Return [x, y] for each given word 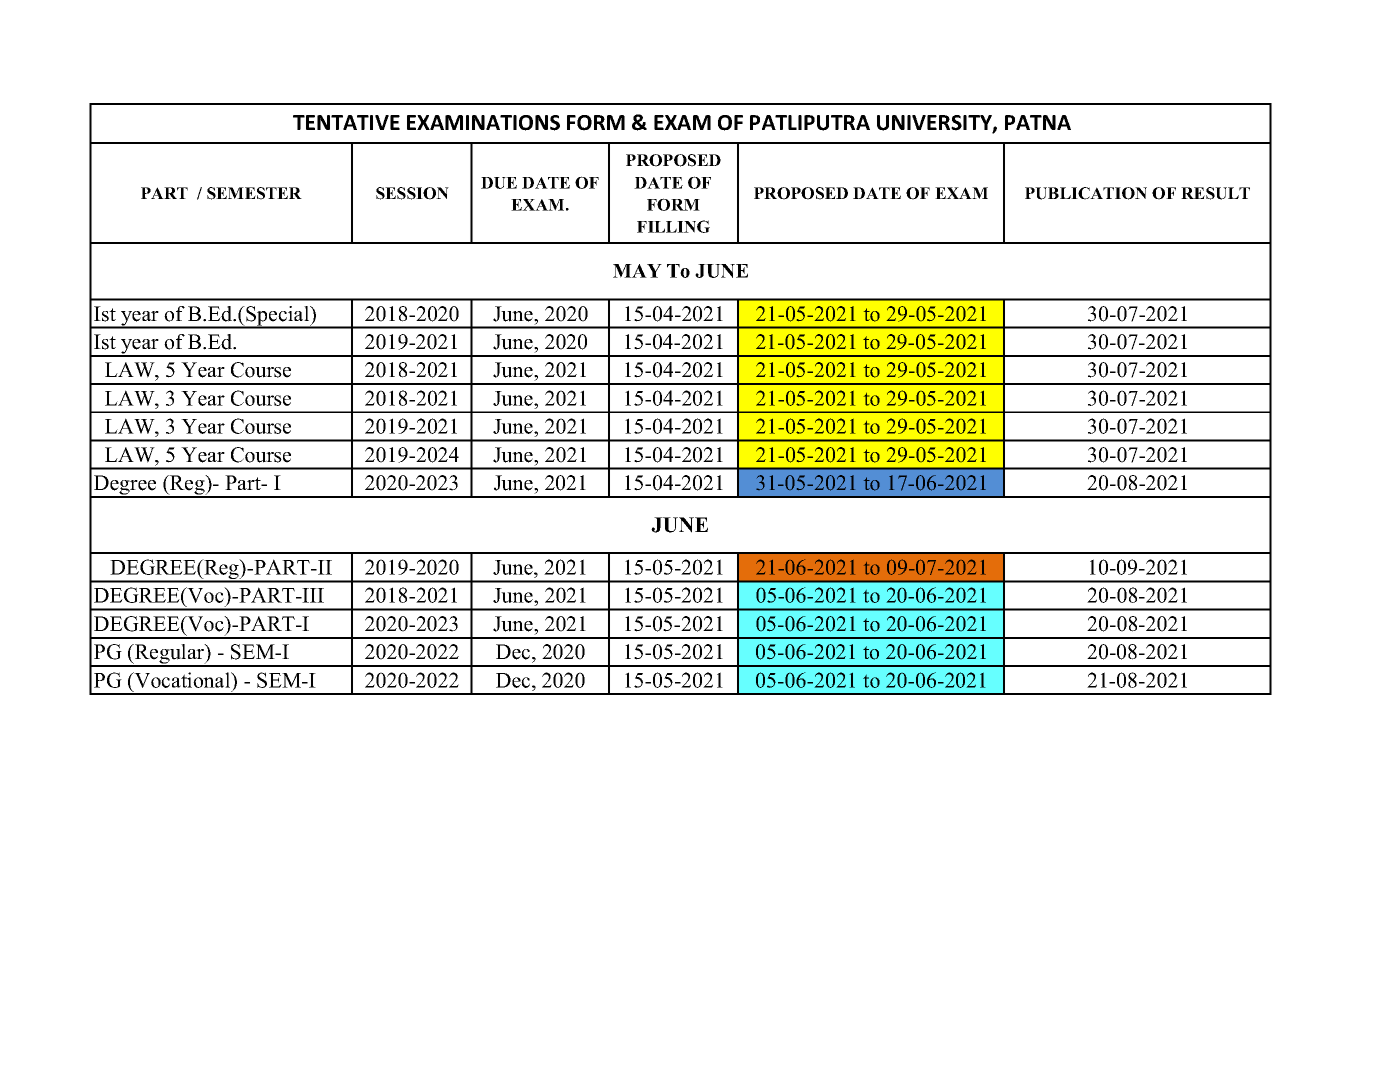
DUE [499, 183]
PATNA [1038, 122]
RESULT [1215, 193]
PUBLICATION [1086, 193]
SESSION [412, 193]
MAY [637, 271]
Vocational [183, 680]
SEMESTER [254, 193]
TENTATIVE [346, 122]
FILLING [673, 226]
